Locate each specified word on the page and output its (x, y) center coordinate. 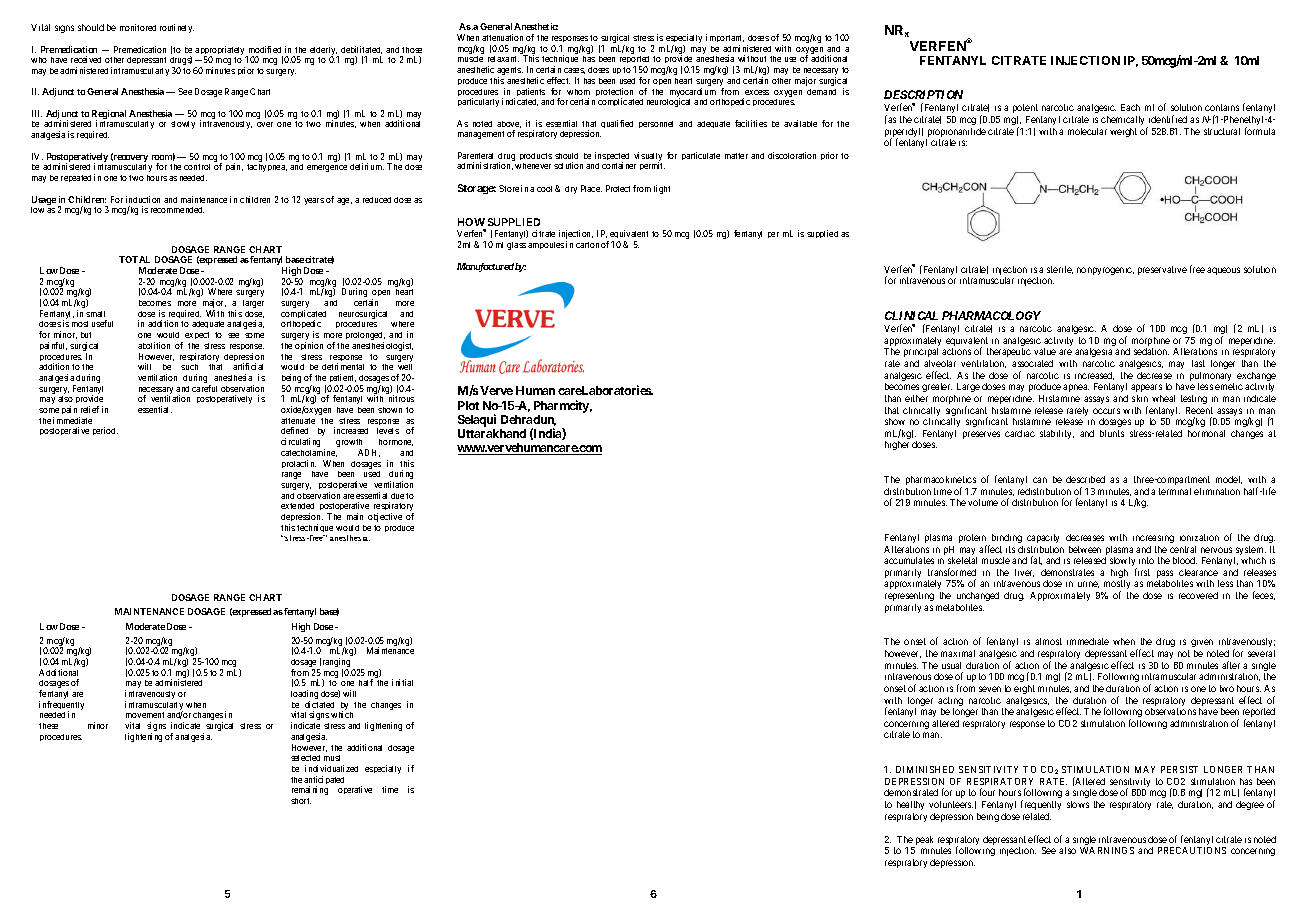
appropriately (221, 52)
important (725, 40)
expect (197, 335)
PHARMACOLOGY (991, 315)
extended (297, 506)
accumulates (909, 560)
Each (1130, 107)
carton (587, 245)
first (1142, 572)
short (301, 801)
